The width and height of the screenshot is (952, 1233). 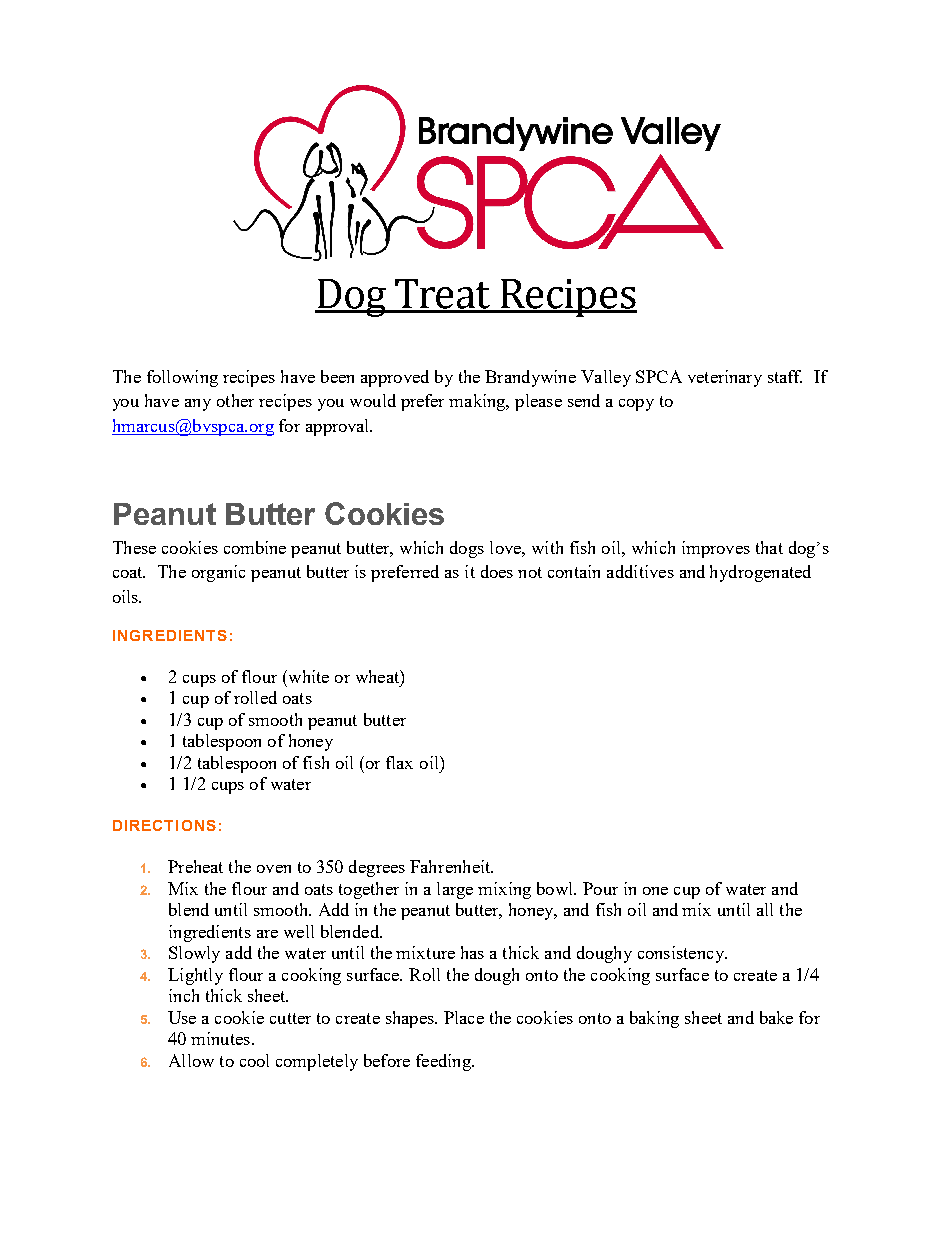 I want to click on does, so click(x=497, y=571).
